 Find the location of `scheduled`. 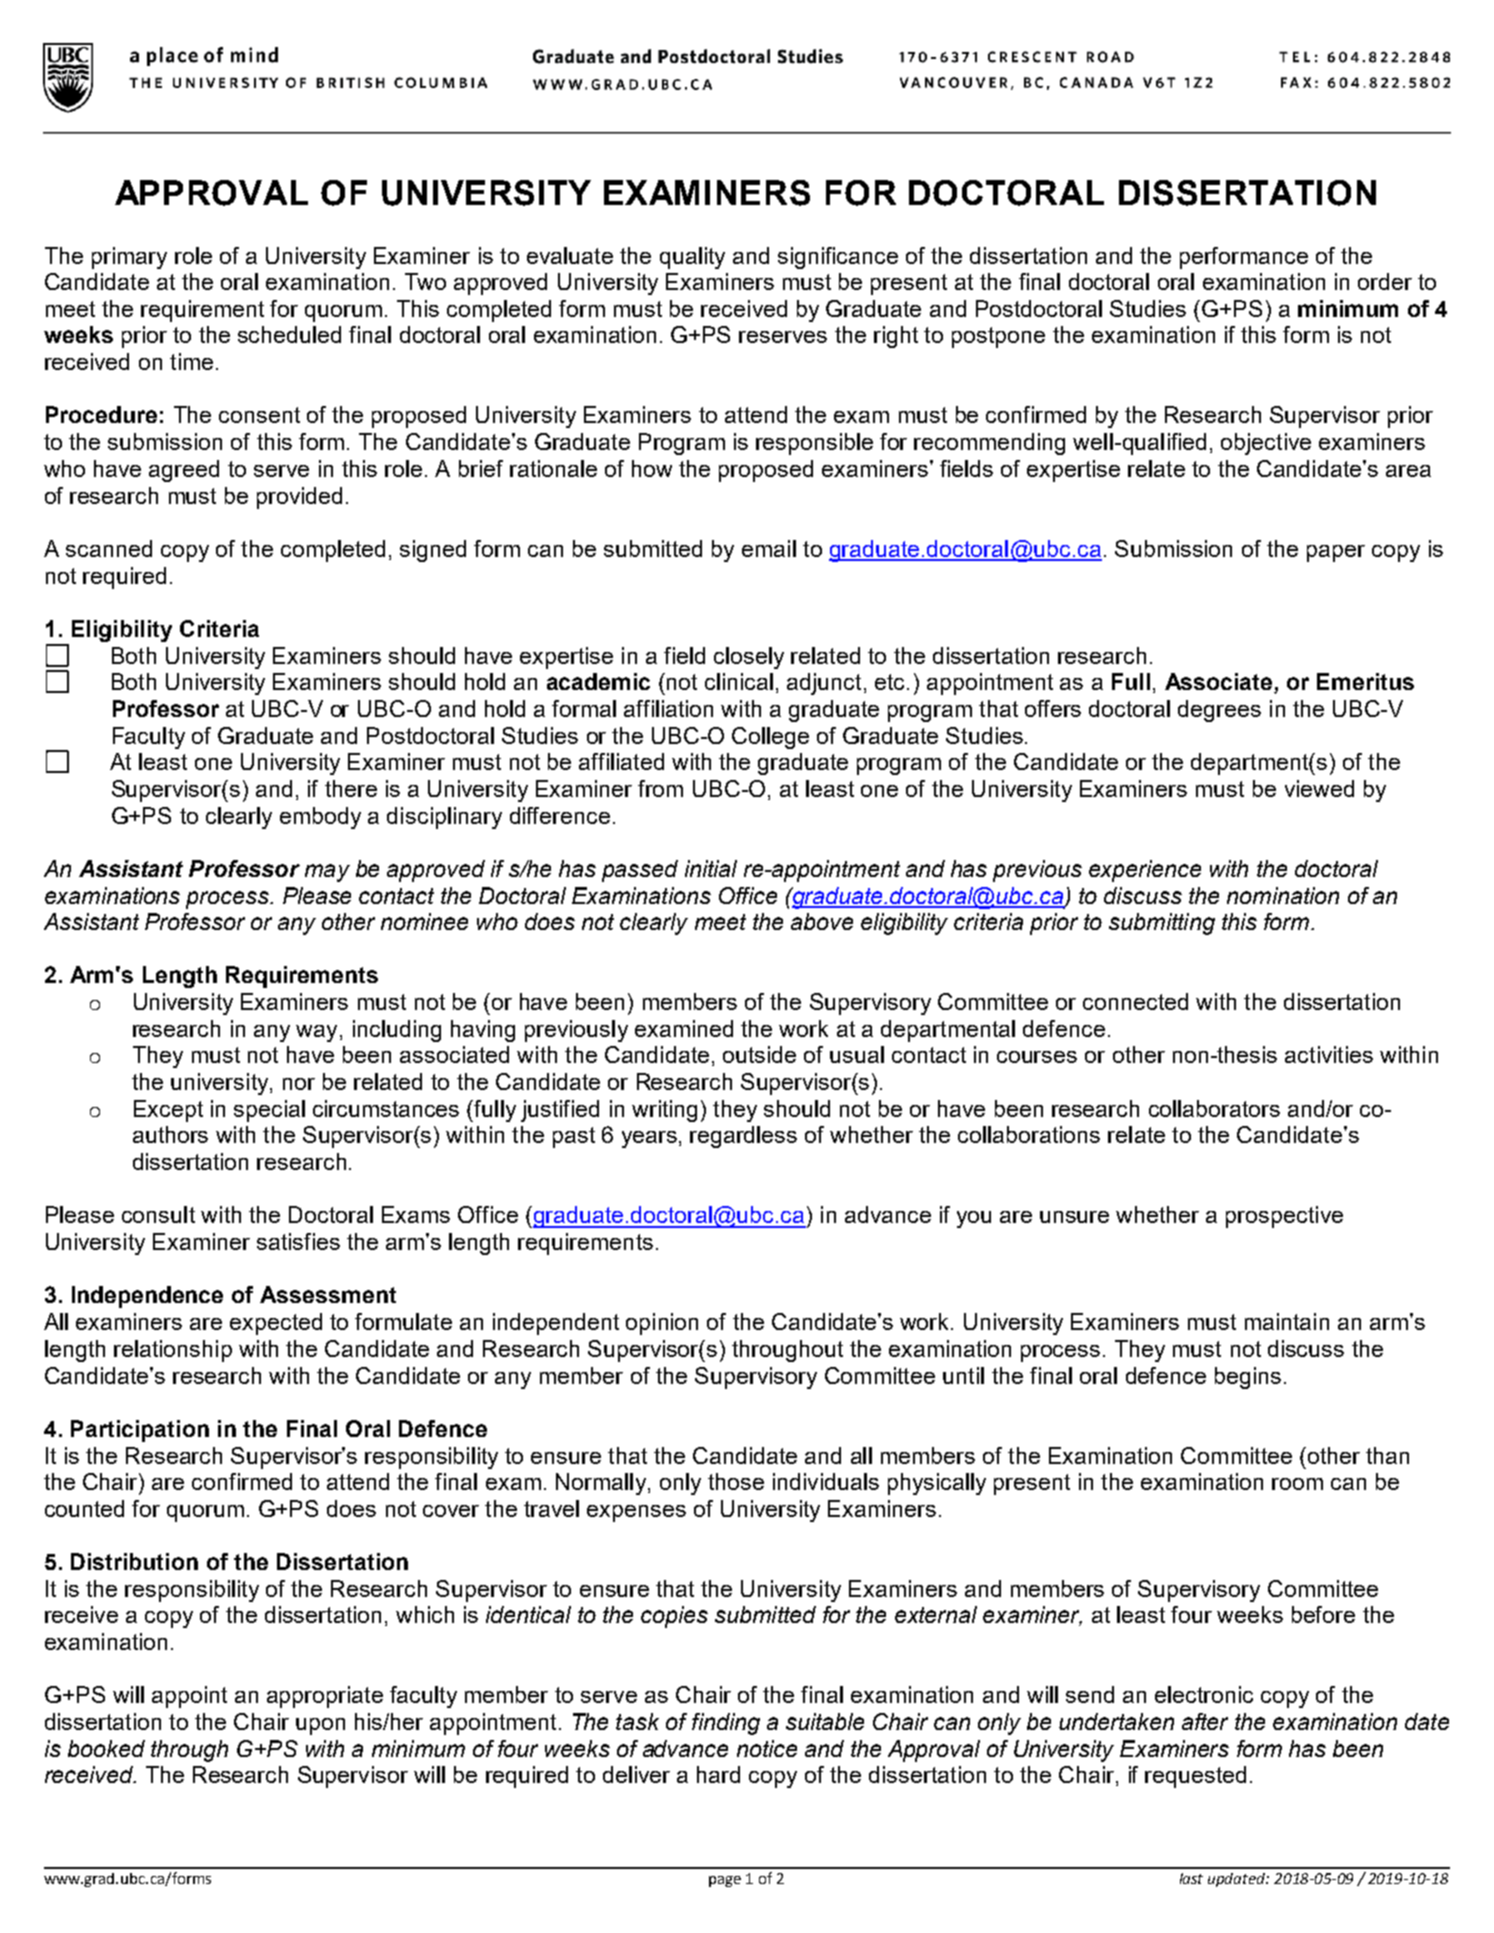

scheduled is located at coordinates (289, 334).
